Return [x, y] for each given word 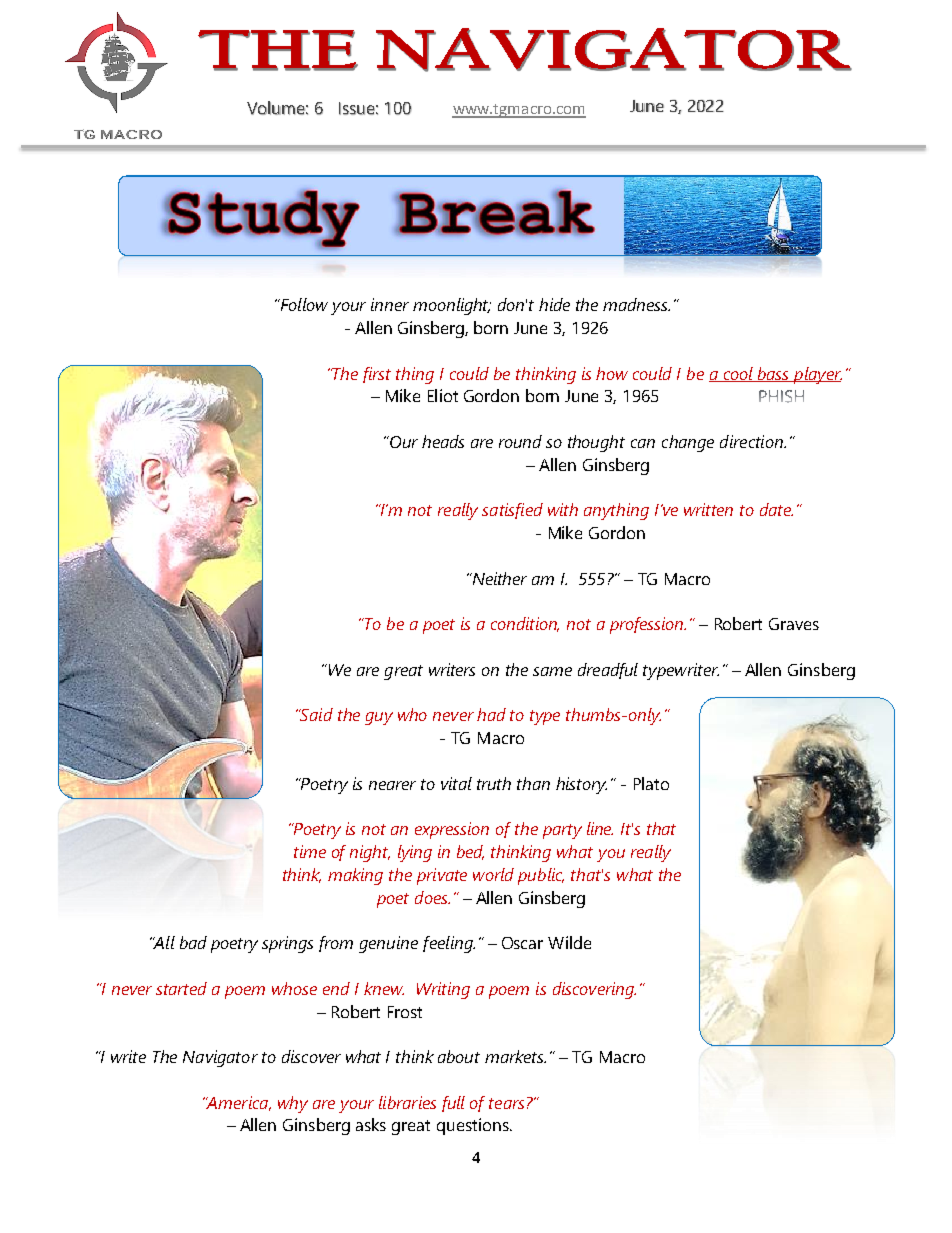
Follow [303, 304]
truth [494, 783]
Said [316, 714]
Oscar [522, 943]
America [237, 1103]
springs [287, 944]
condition [525, 624]
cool [738, 374]
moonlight [452, 306]
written [708, 509]
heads [443, 441]
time [310, 851]
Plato [651, 783]
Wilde [569, 942]
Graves [794, 624]
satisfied [512, 511]
